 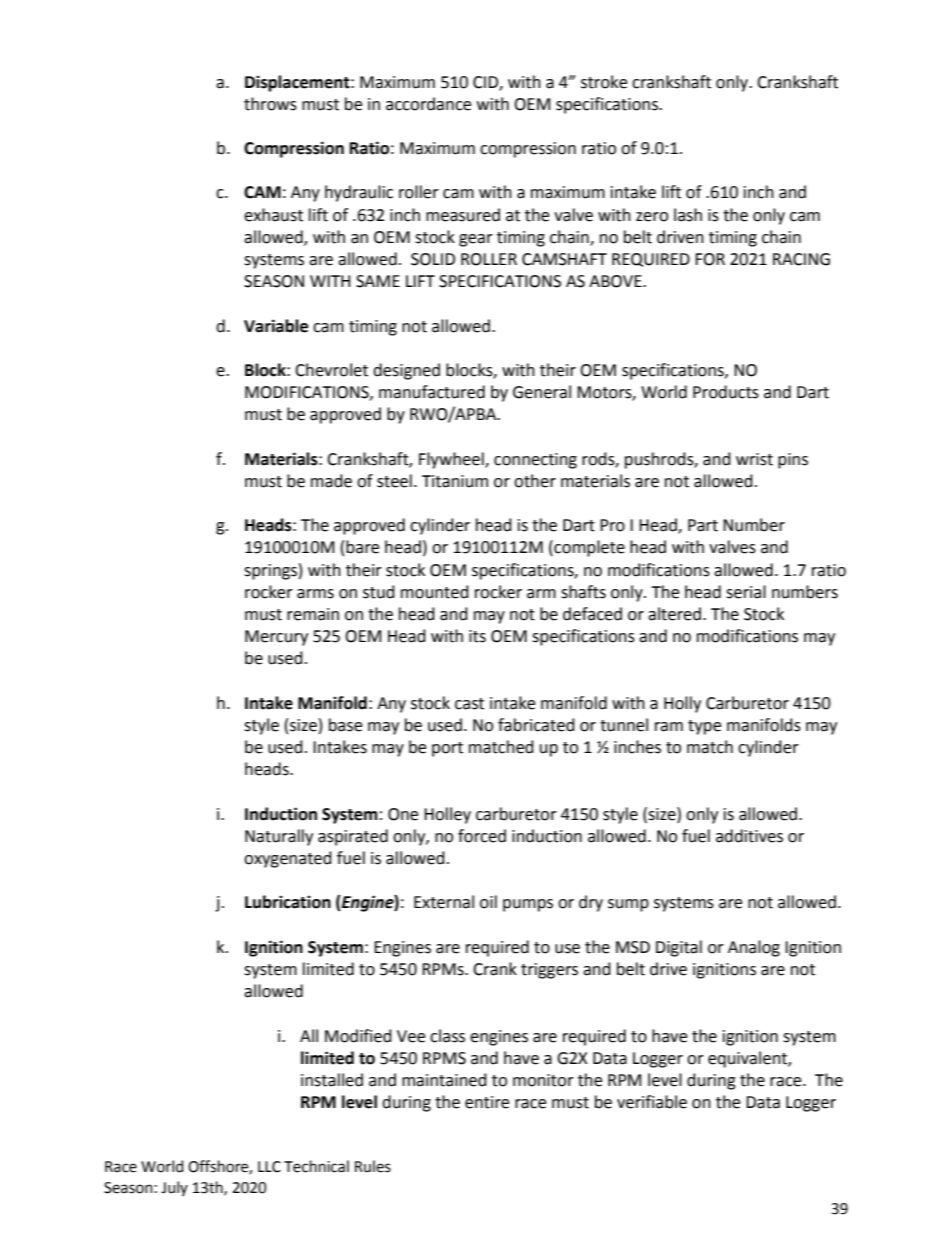 What do you see at coordinates (270, 104) in the image?
I see `throws` at bounding box center [270, 104].
